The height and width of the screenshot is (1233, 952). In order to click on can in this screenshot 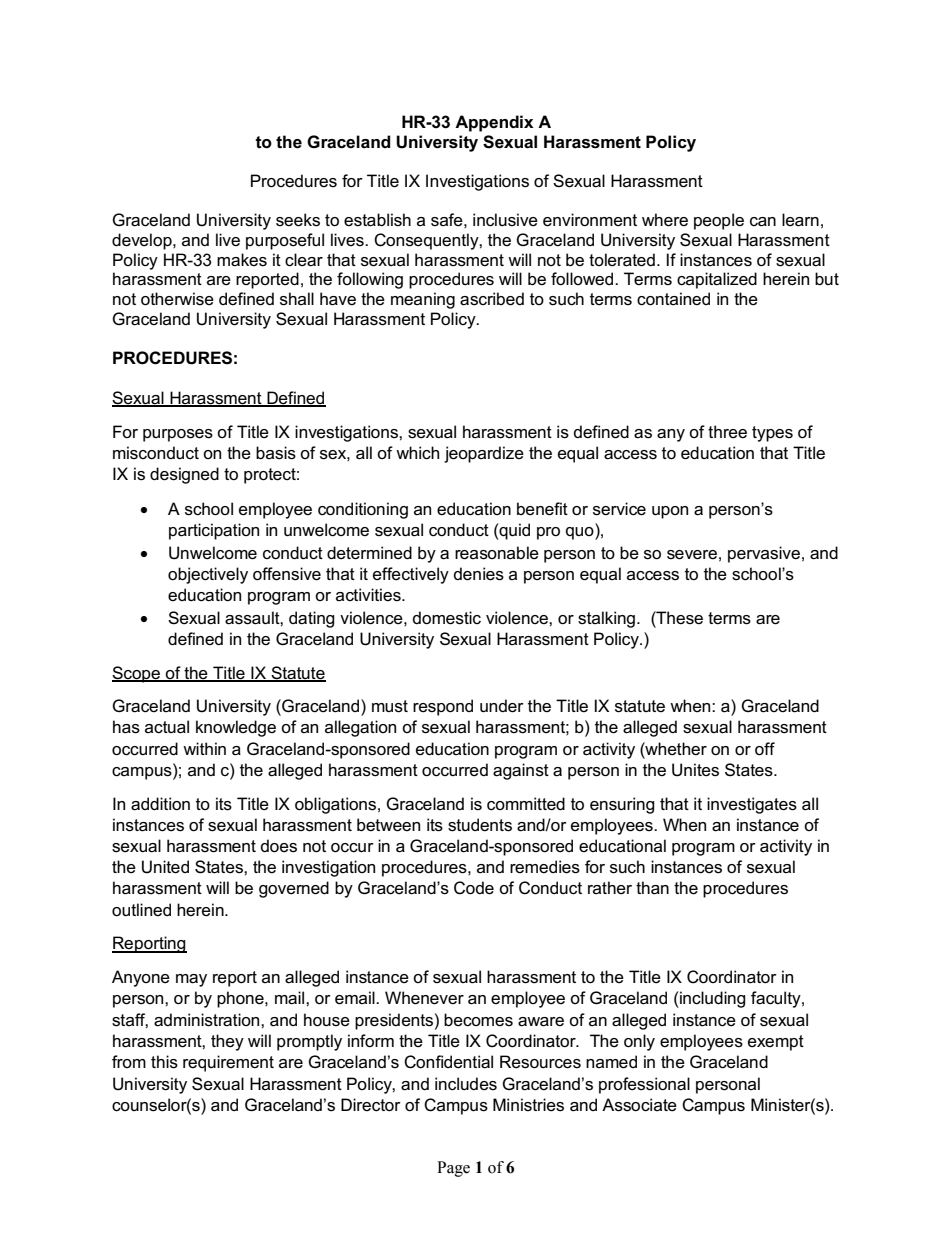, I will do `click(763, 222)`.
